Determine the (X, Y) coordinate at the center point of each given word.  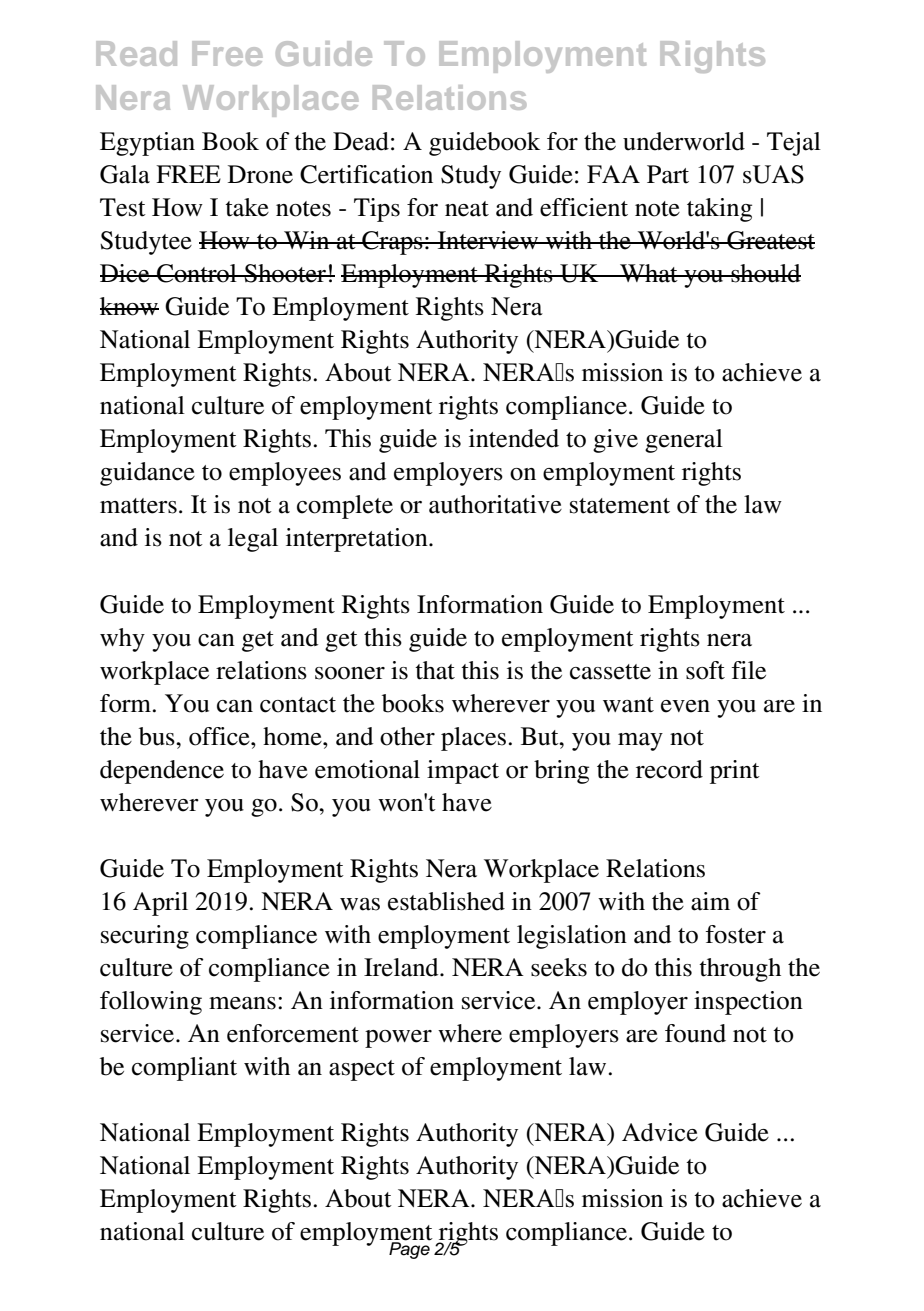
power (398, 1039)
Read (136, 53)
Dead (361, 141)
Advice (660, 1132)
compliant (184, 1069)
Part (668, 174)
